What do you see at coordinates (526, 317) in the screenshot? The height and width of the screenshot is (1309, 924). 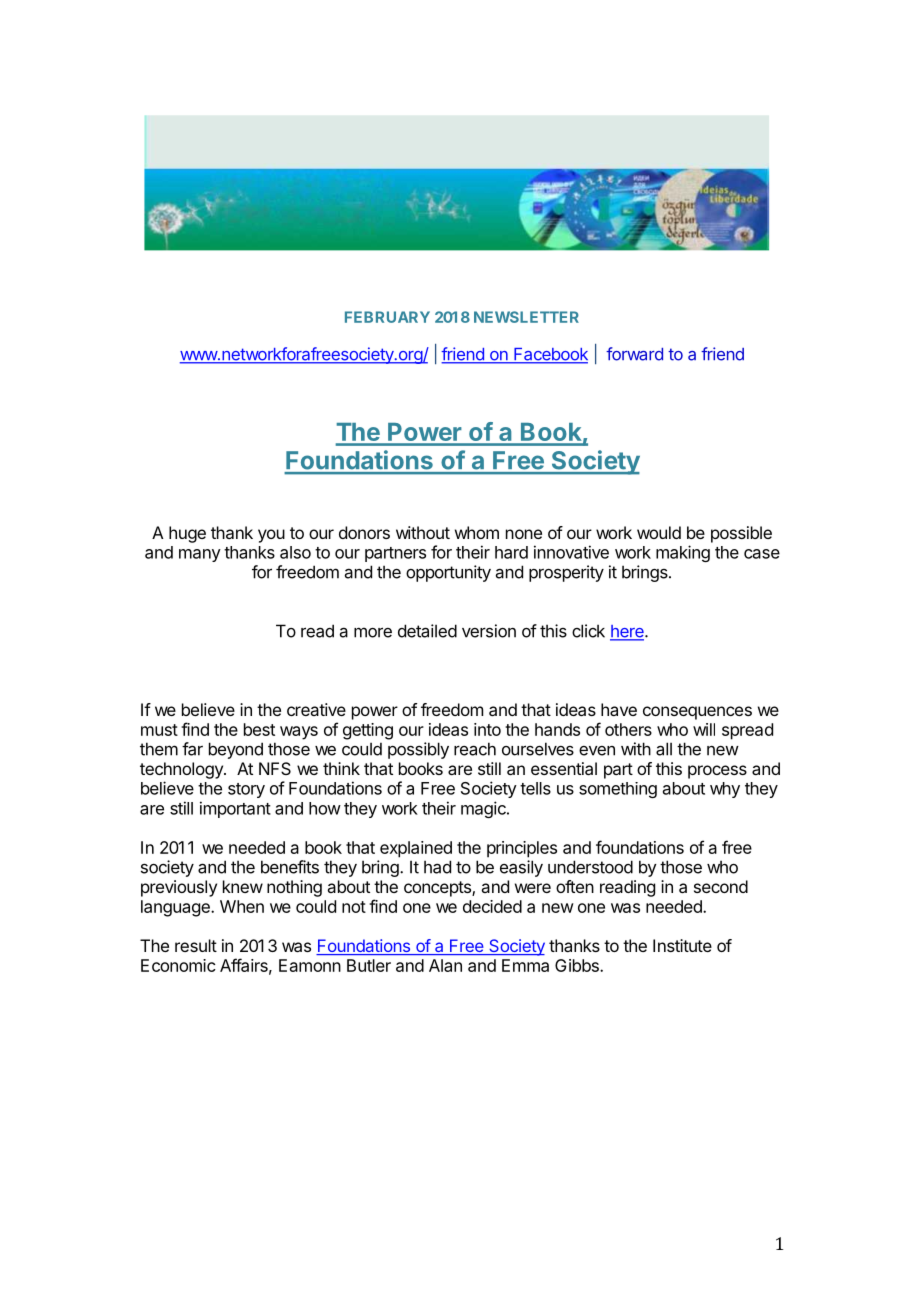 I see `NEWSLETTER` at bounding box center [526, 317].
